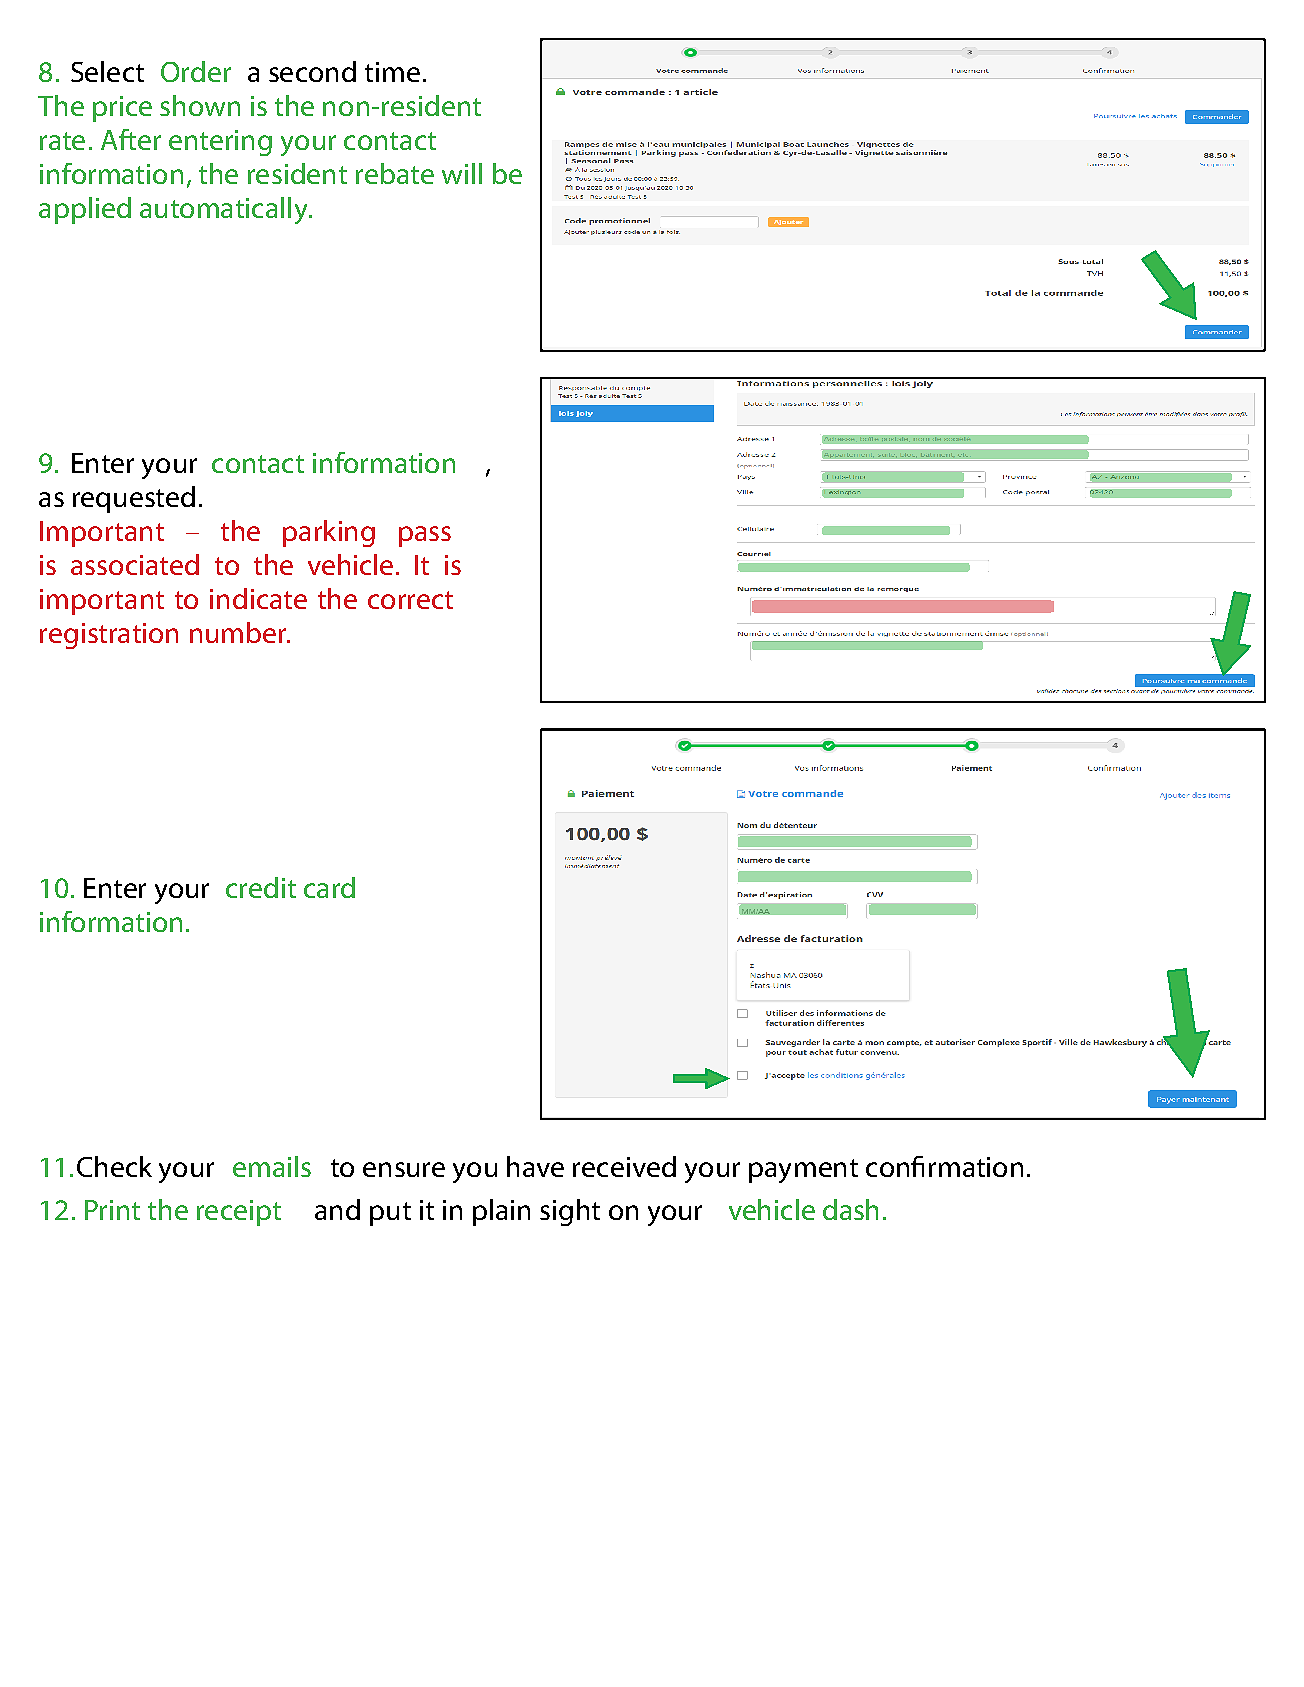  I want to click on price, so click(122, 109).
